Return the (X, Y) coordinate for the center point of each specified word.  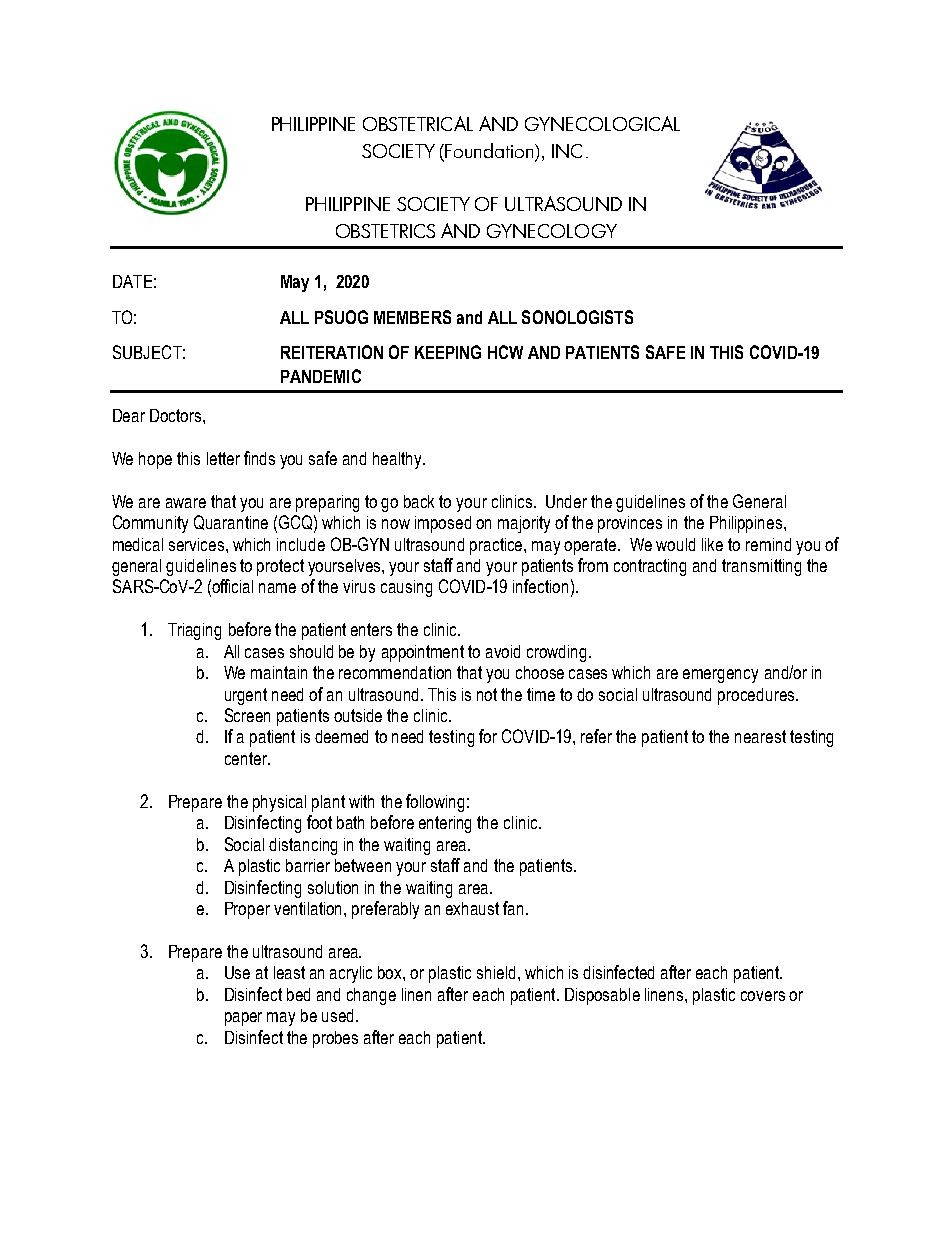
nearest (760, 736)
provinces (630, 524)
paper (243, 1019)
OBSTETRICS (385, 231)
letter (223, 458)
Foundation (490, 152)
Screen (247, 715)
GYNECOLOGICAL (602, 123)
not (487, 694)
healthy (398, 460)
